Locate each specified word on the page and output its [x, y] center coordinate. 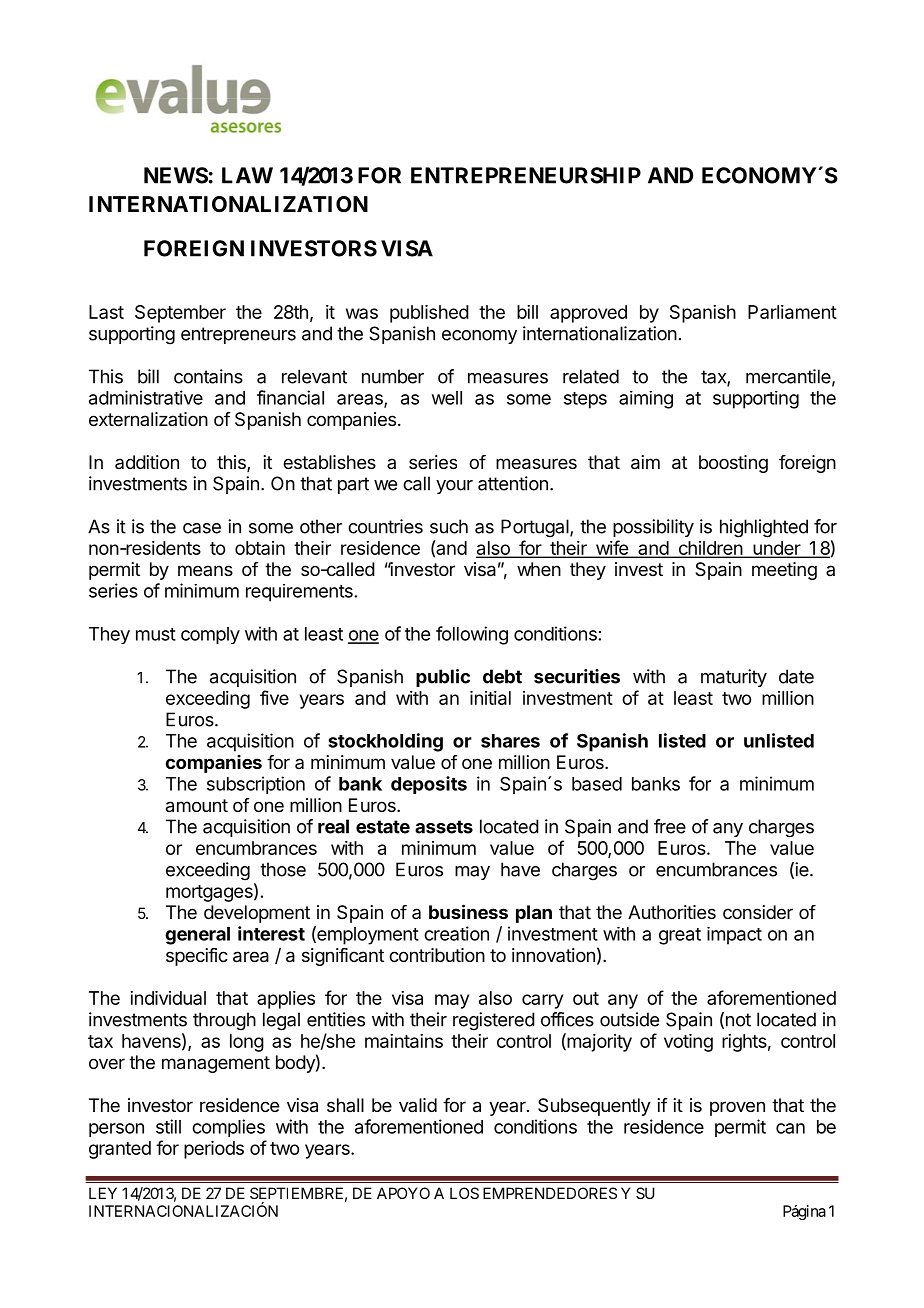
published [429, 314]
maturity [734, 678]
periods [214, 1150]
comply [210, 635]
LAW [247, 175]
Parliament [792, 312]
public [443, 678]
